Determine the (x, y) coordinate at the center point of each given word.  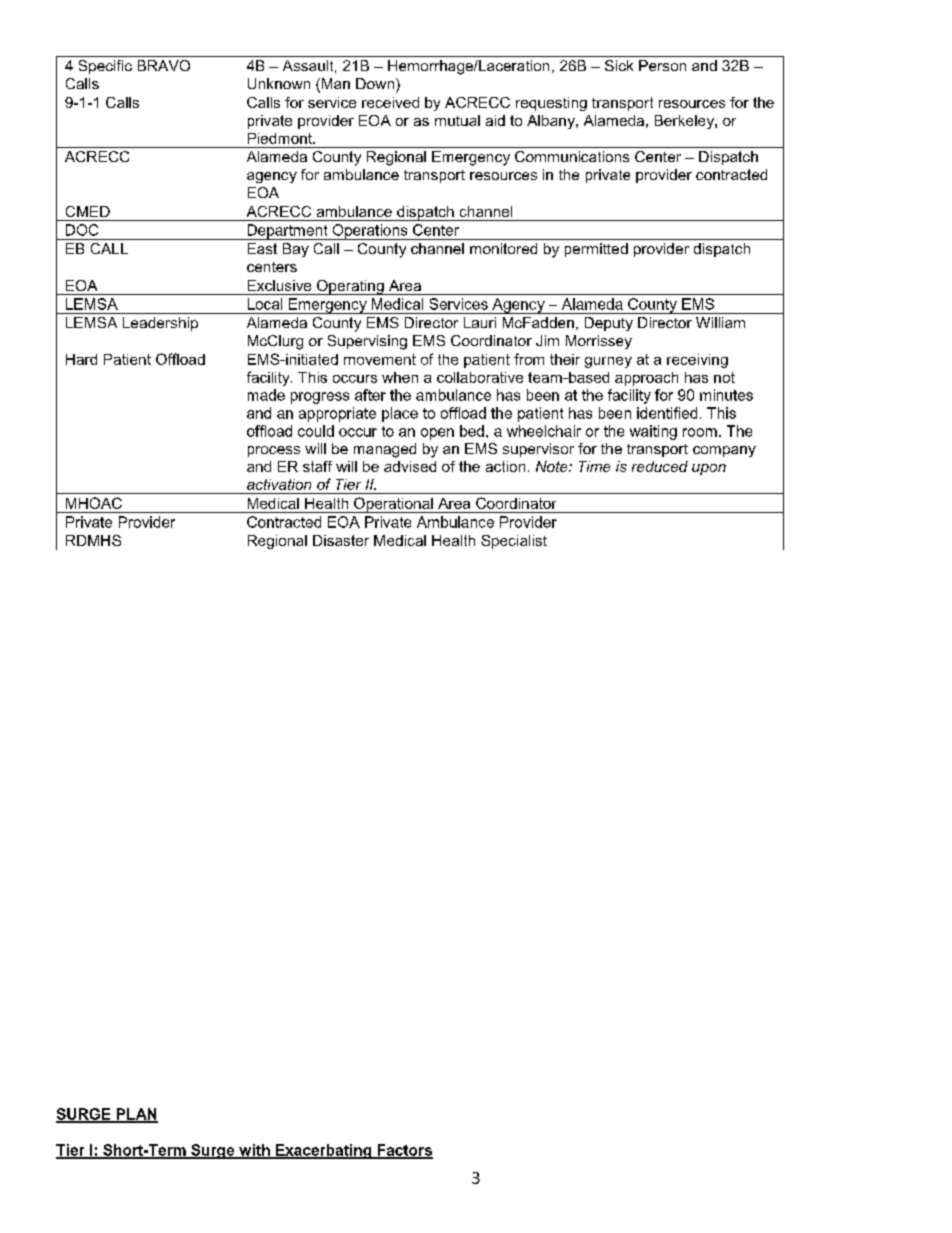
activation (279, 484)
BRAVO (164, 65)
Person (662, 65)
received (390, 102)
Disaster (341, 540)
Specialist (514, 542)
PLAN (136, 1115)
